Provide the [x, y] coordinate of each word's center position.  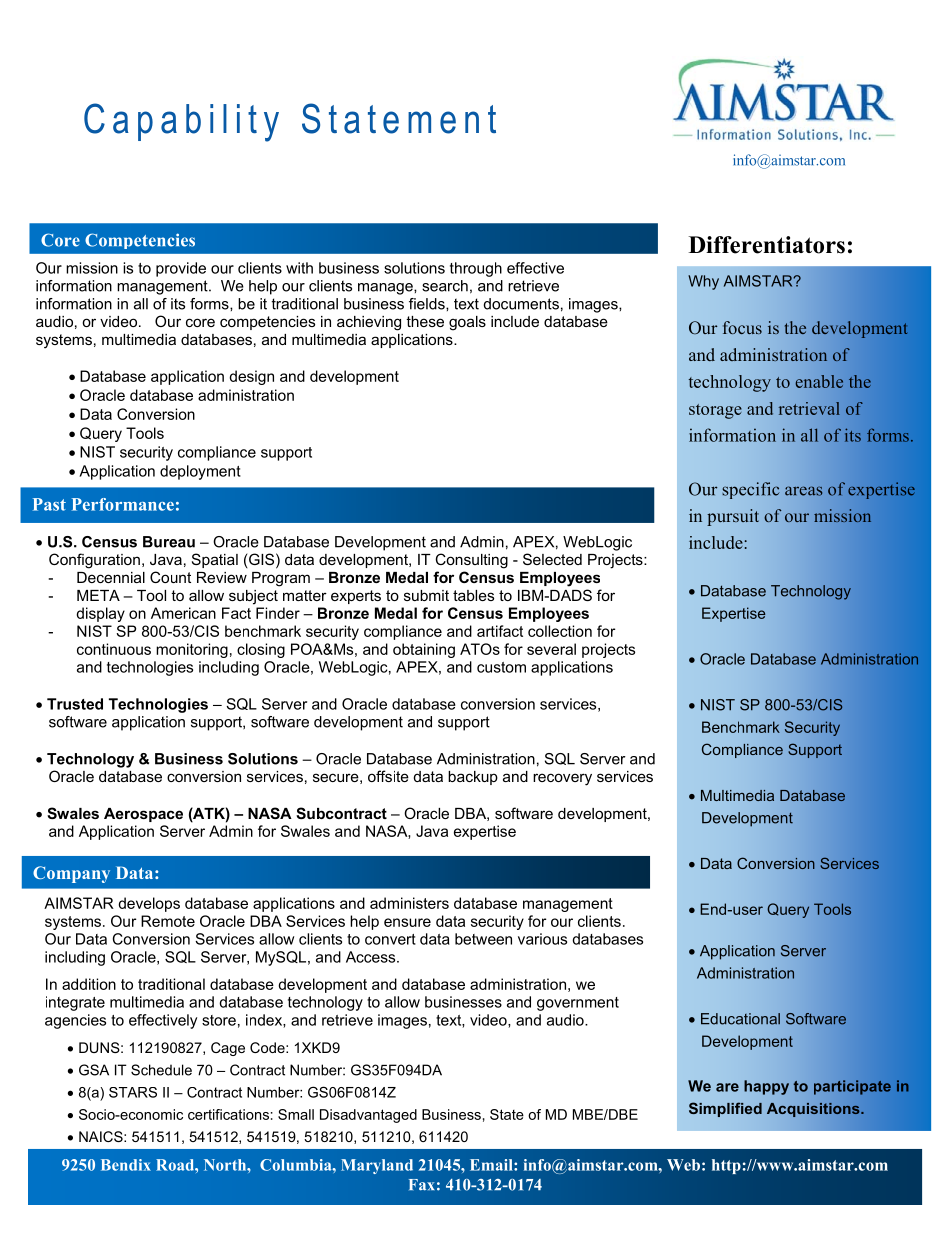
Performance [123, 504]
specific [751, 490]
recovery [562, 779]
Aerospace [143, 815]
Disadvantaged [368, 1116]
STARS [133, 1092]
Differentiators [767, 245]
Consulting [471, 561]
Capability [181, 122]
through [476, 269]
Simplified [725, 1109]
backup [473, 778]
